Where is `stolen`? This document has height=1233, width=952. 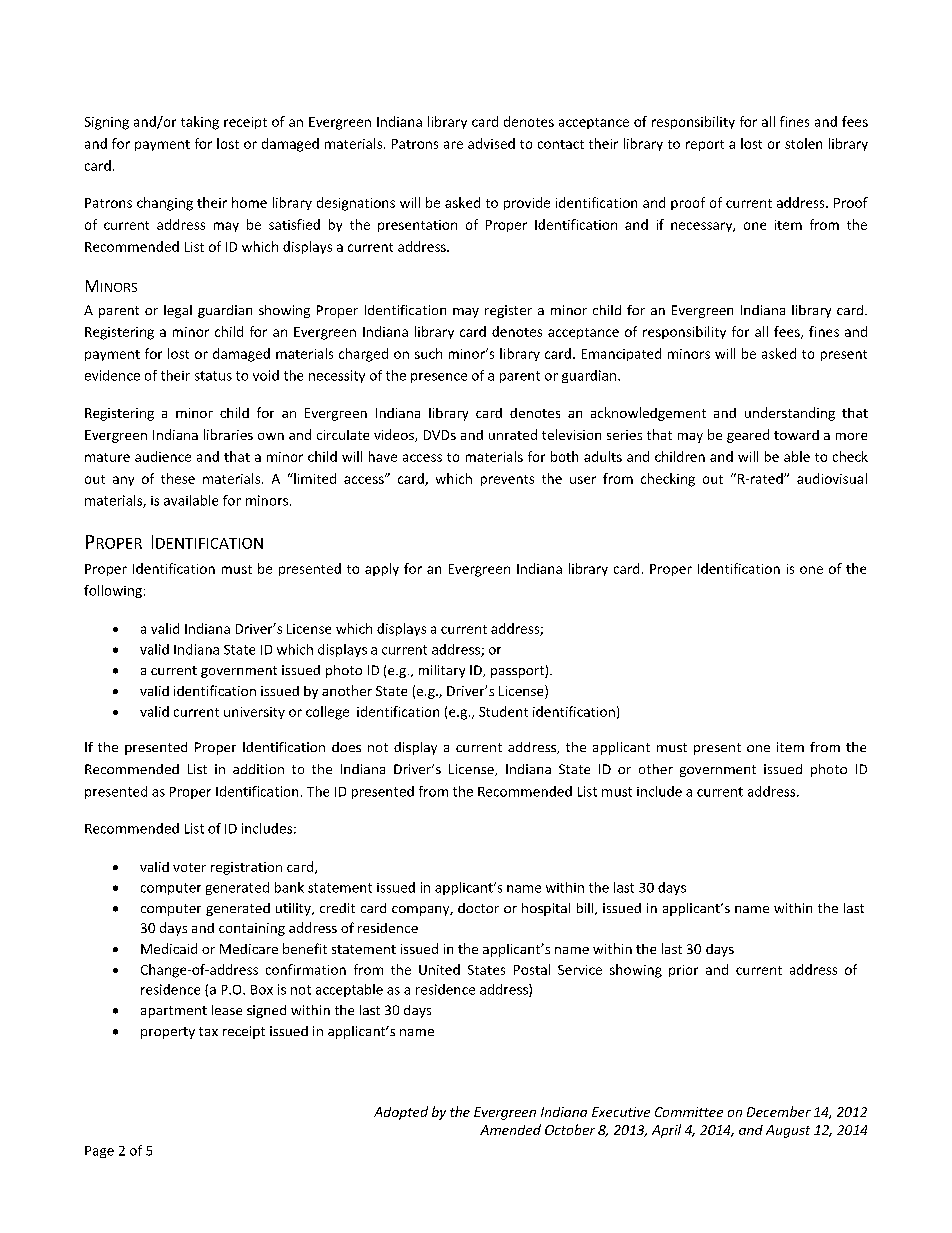
stolen is located at coordinates (803, 143).
